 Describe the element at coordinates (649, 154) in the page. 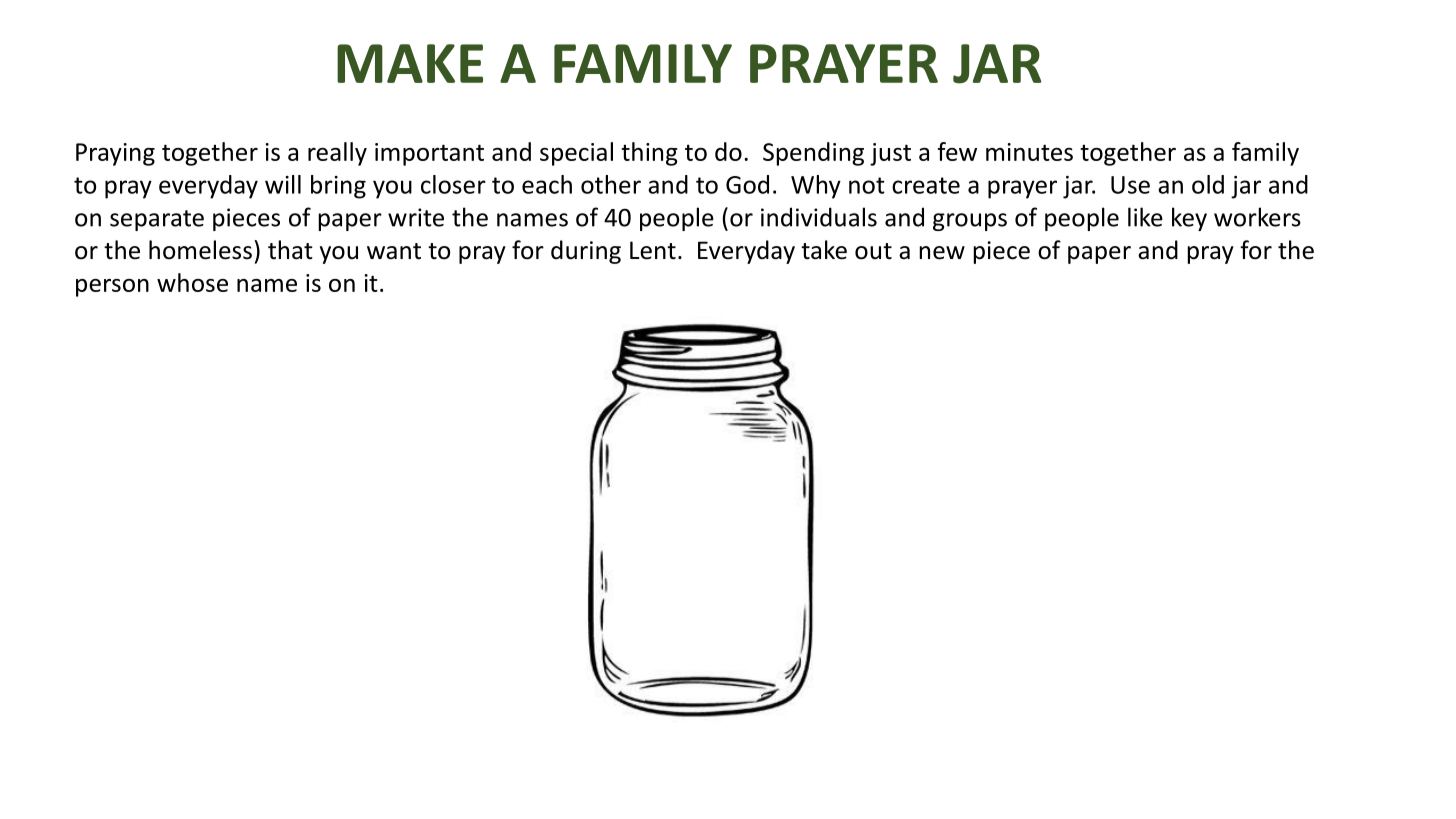

I see `thing` at that location.
